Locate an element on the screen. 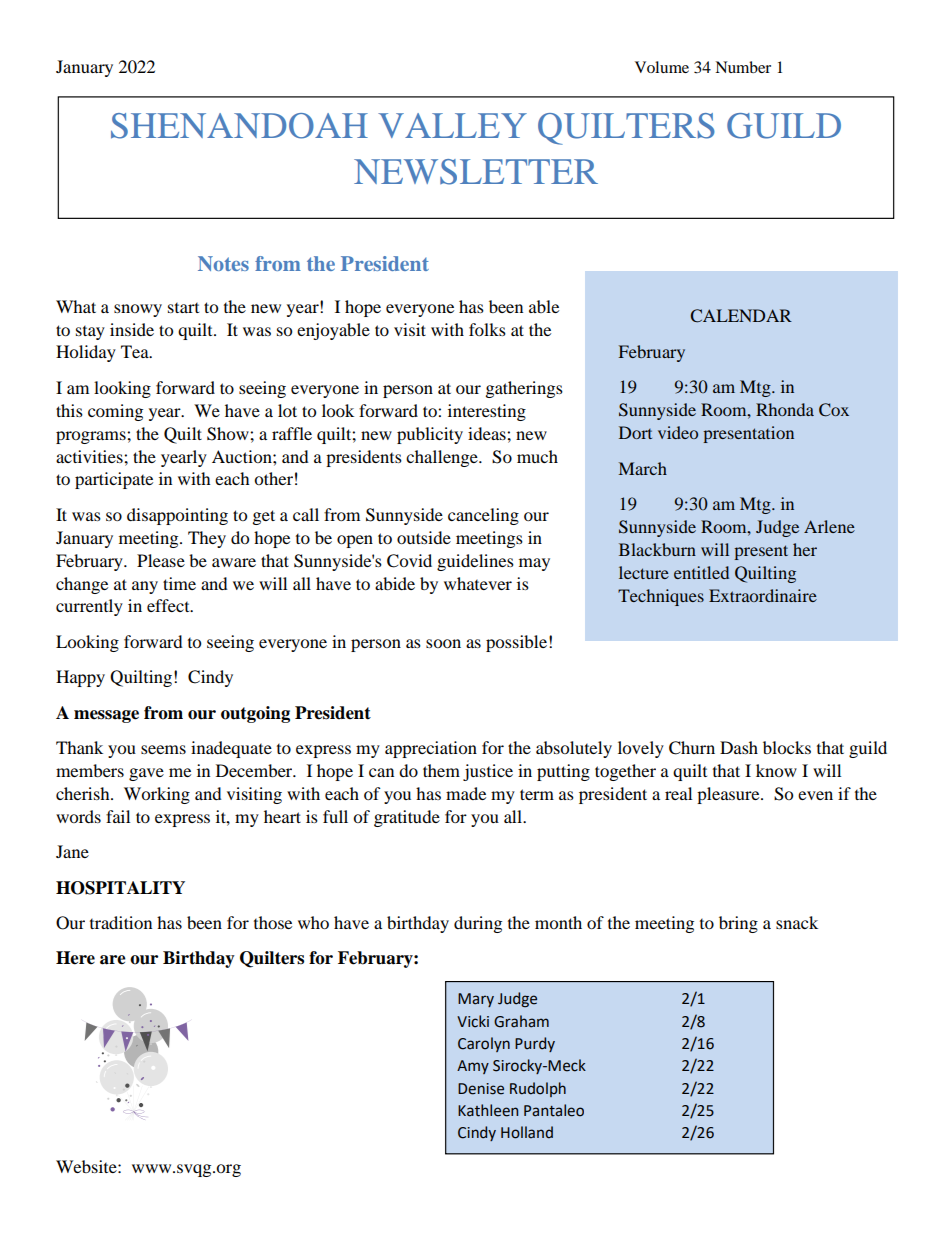 This screenshot has height=1233, width=952. SHENANDOAH is located at coordinates (239, 126).
